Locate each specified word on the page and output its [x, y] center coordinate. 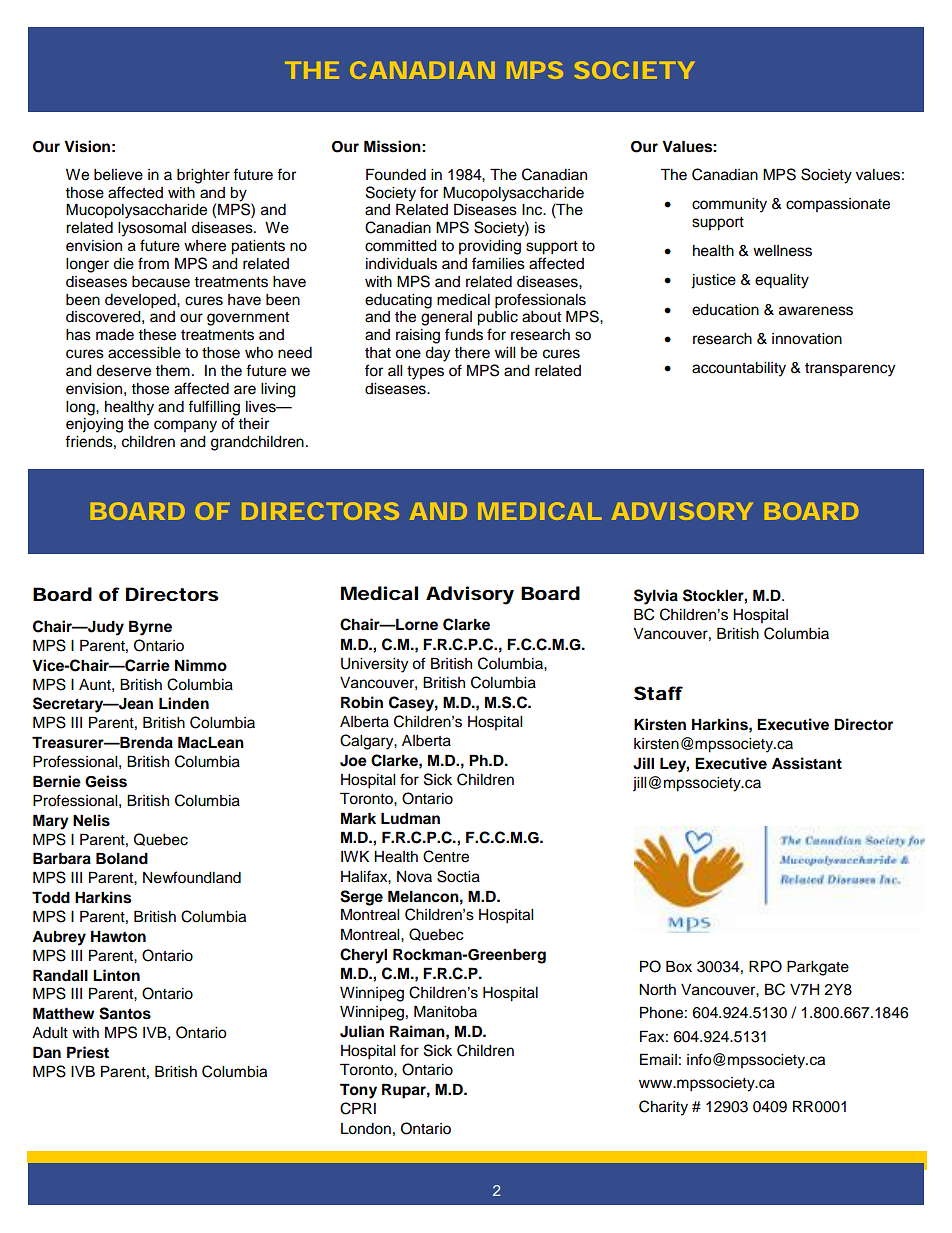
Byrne [150, 628]
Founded [396, 174]
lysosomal [152, 229]
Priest [88, 1052]
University [374, 665]
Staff [658, 693]
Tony [358, 1091]
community [729, 205]
